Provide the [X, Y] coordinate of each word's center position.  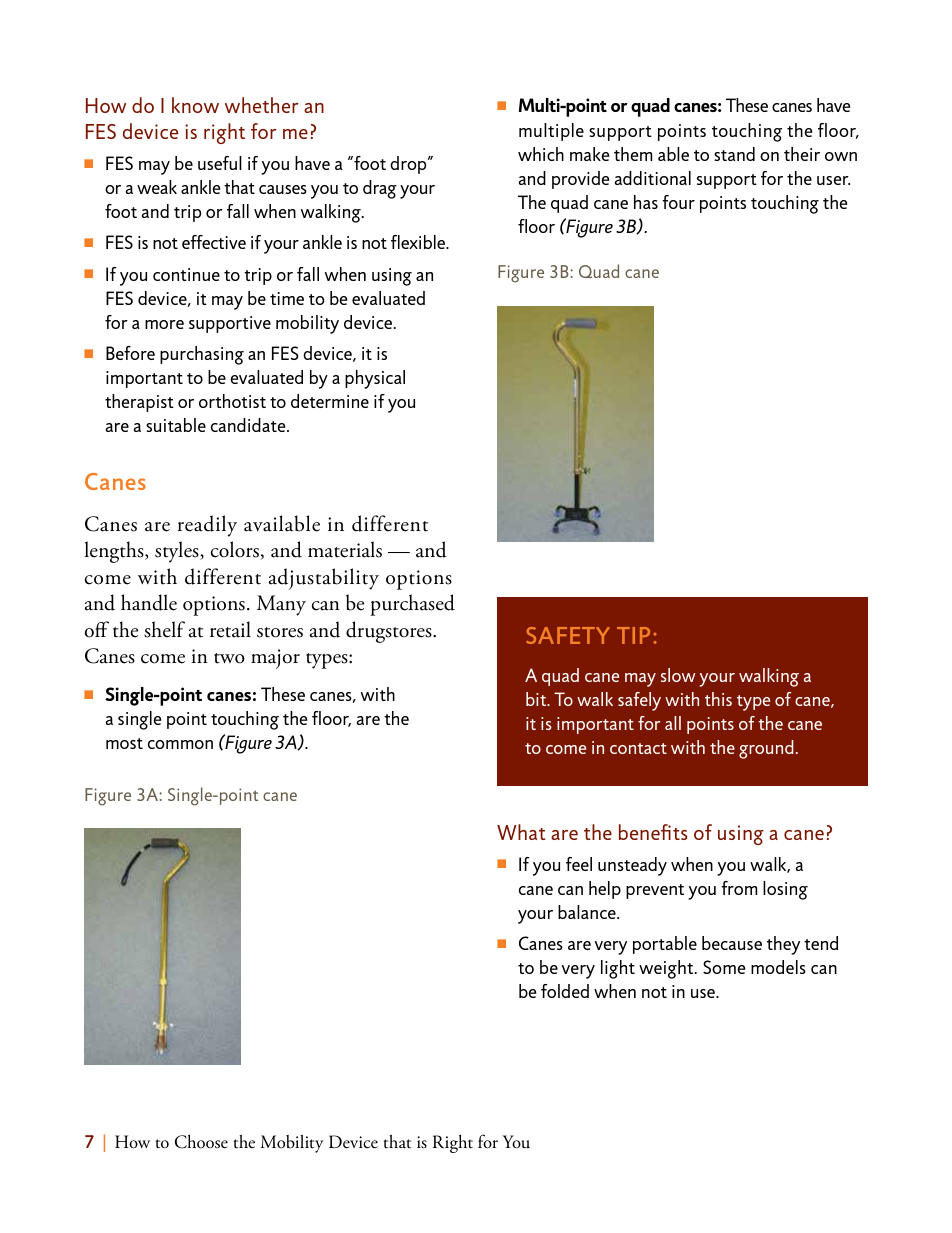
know [195, 105]
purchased [412, 605]
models [778, 967]
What [521, 832]
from [739, 888]
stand [734, 154]
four [678, 202]
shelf [164, 629]
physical [375, 379]
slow [678, 675]
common [180, 744]
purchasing [202, 355]
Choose [201, 1142]
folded [565, 991]
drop [409, 165]
